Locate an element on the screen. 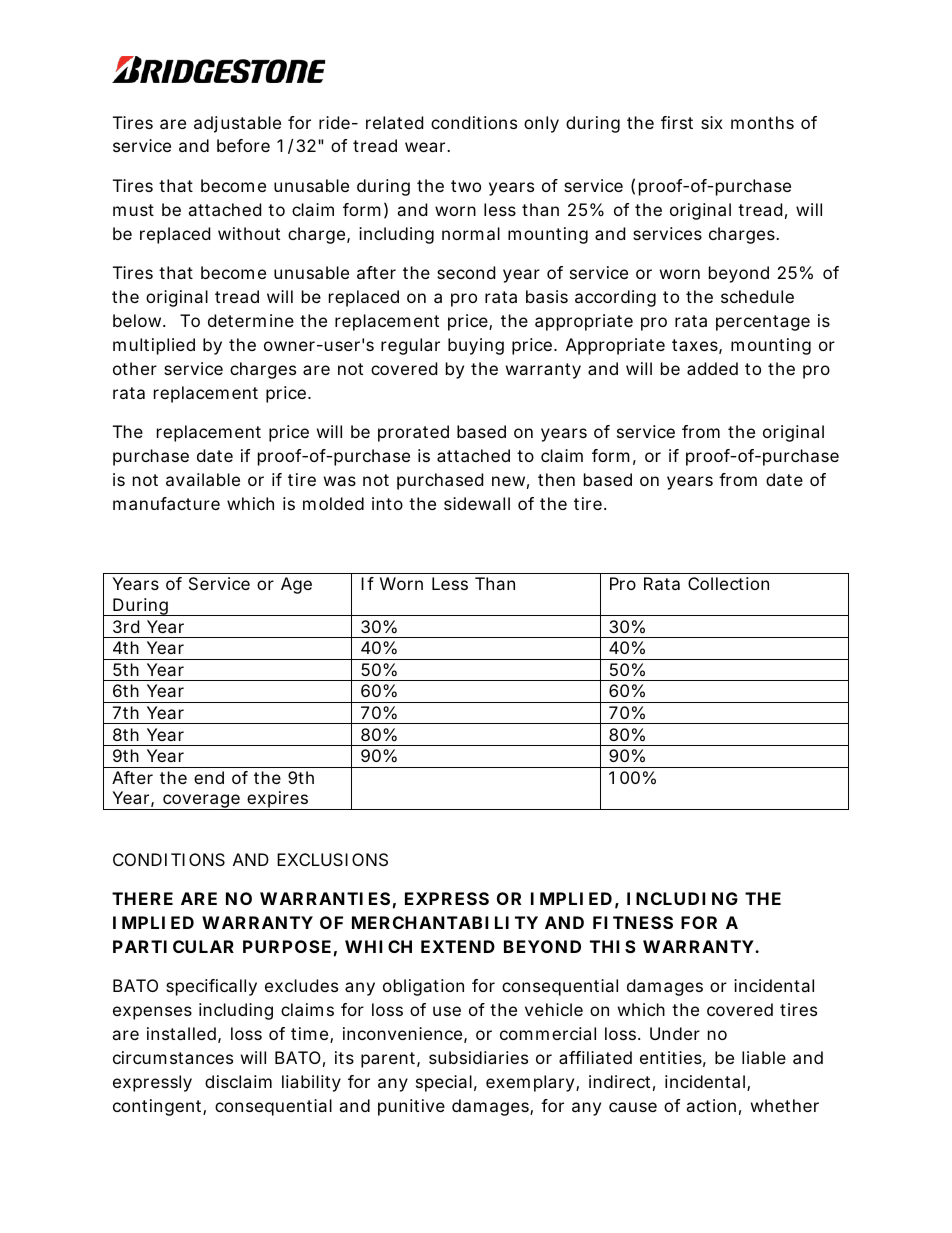  circumstances is located at coordinates (173, 1057).
